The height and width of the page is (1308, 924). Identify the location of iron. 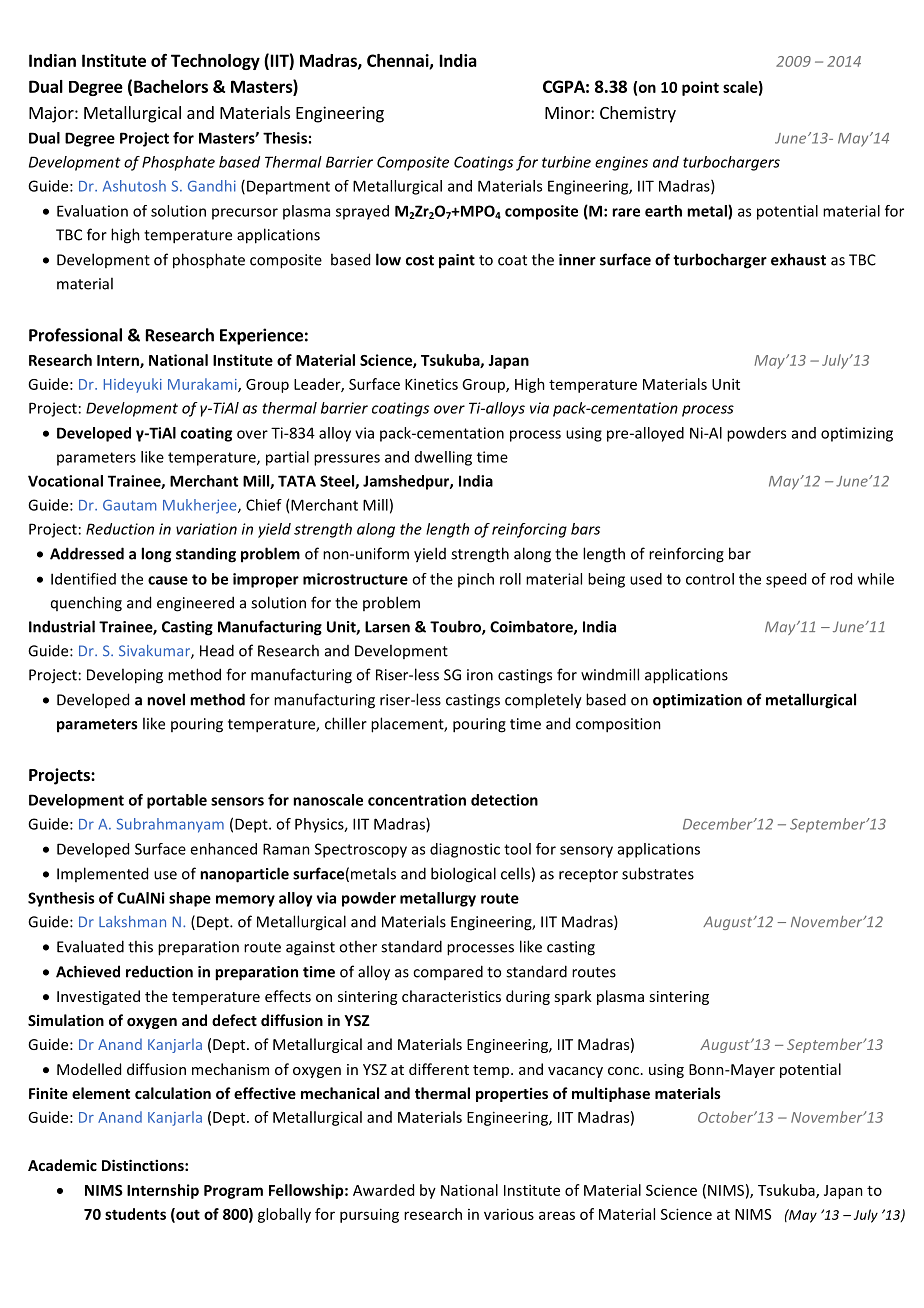
(480, 675).
